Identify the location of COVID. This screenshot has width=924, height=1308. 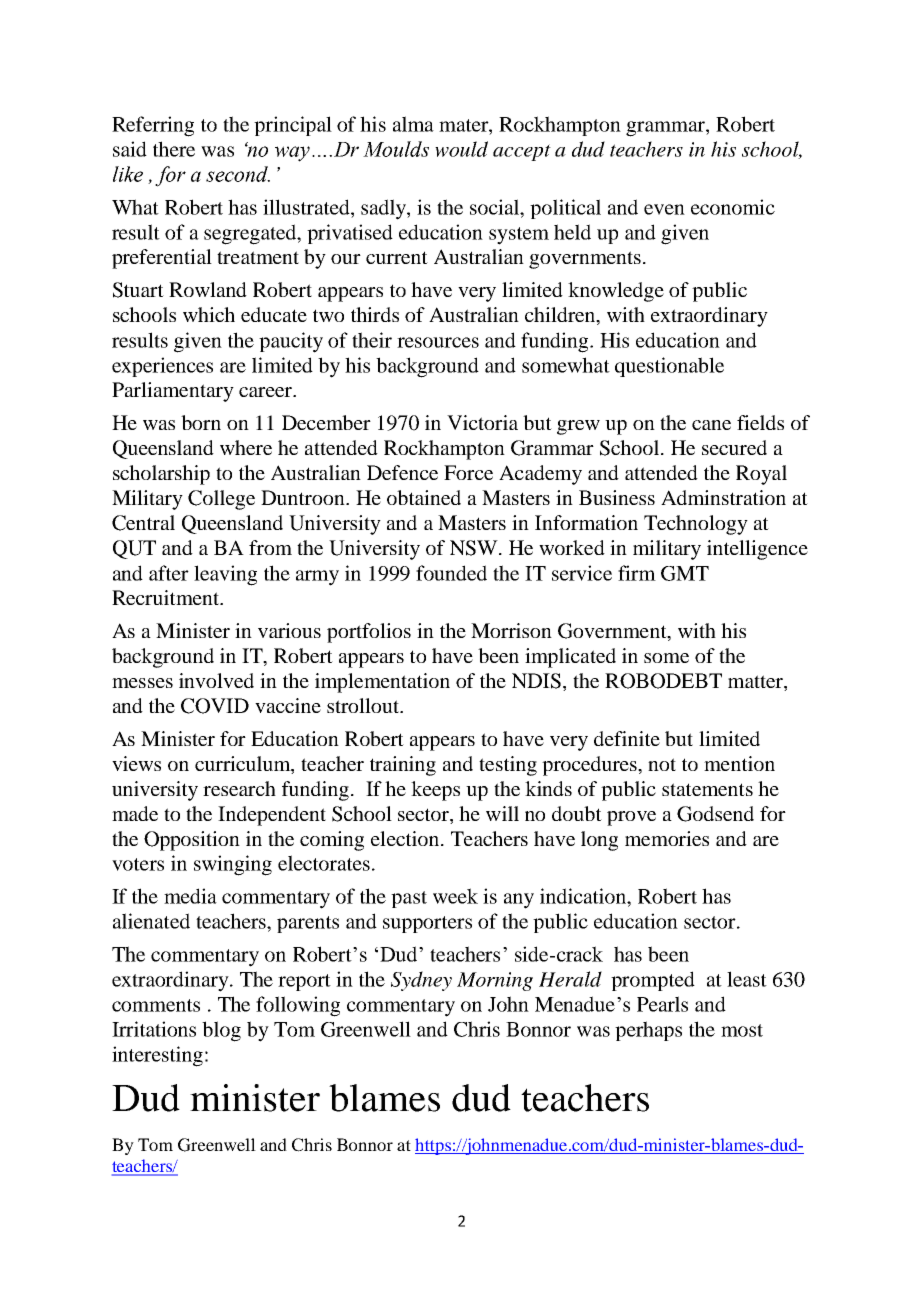
(215, 706).
